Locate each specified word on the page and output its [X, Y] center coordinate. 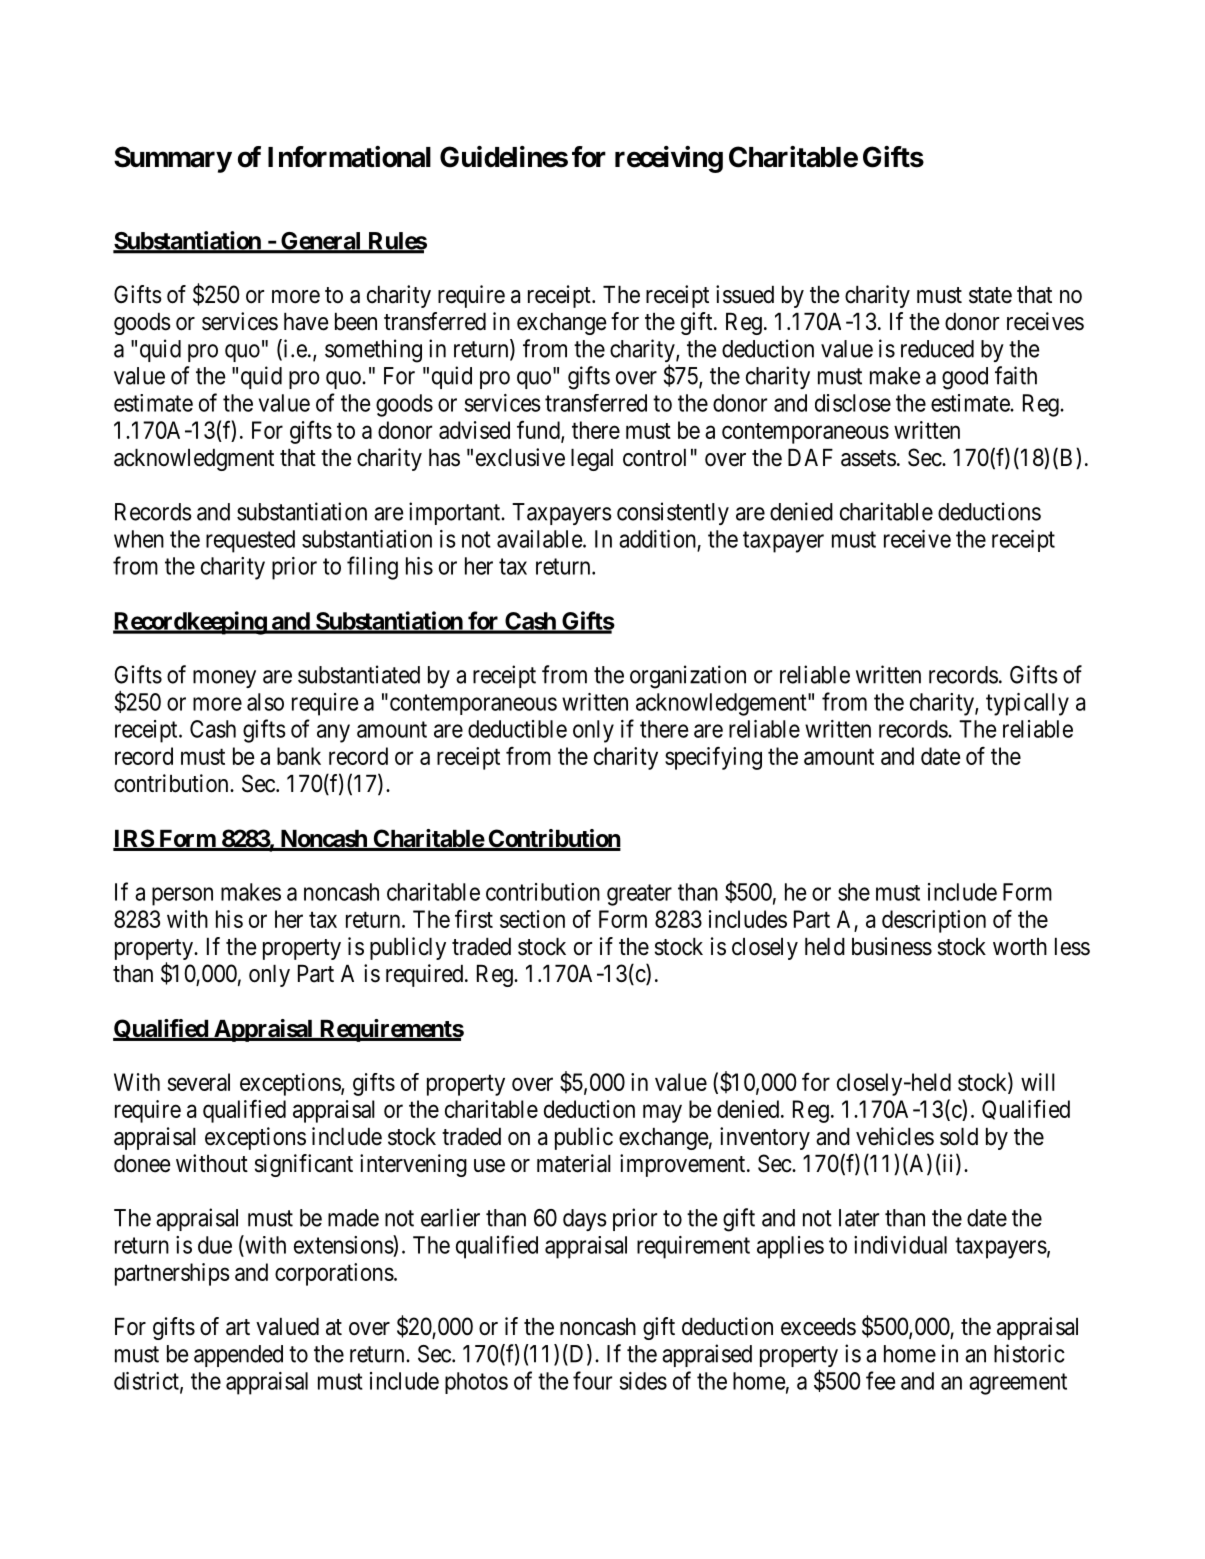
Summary [173, 159]
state [990, 295]
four [592, 1380]
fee [880, 1380]
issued [745, 294]
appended [238, 1356]
